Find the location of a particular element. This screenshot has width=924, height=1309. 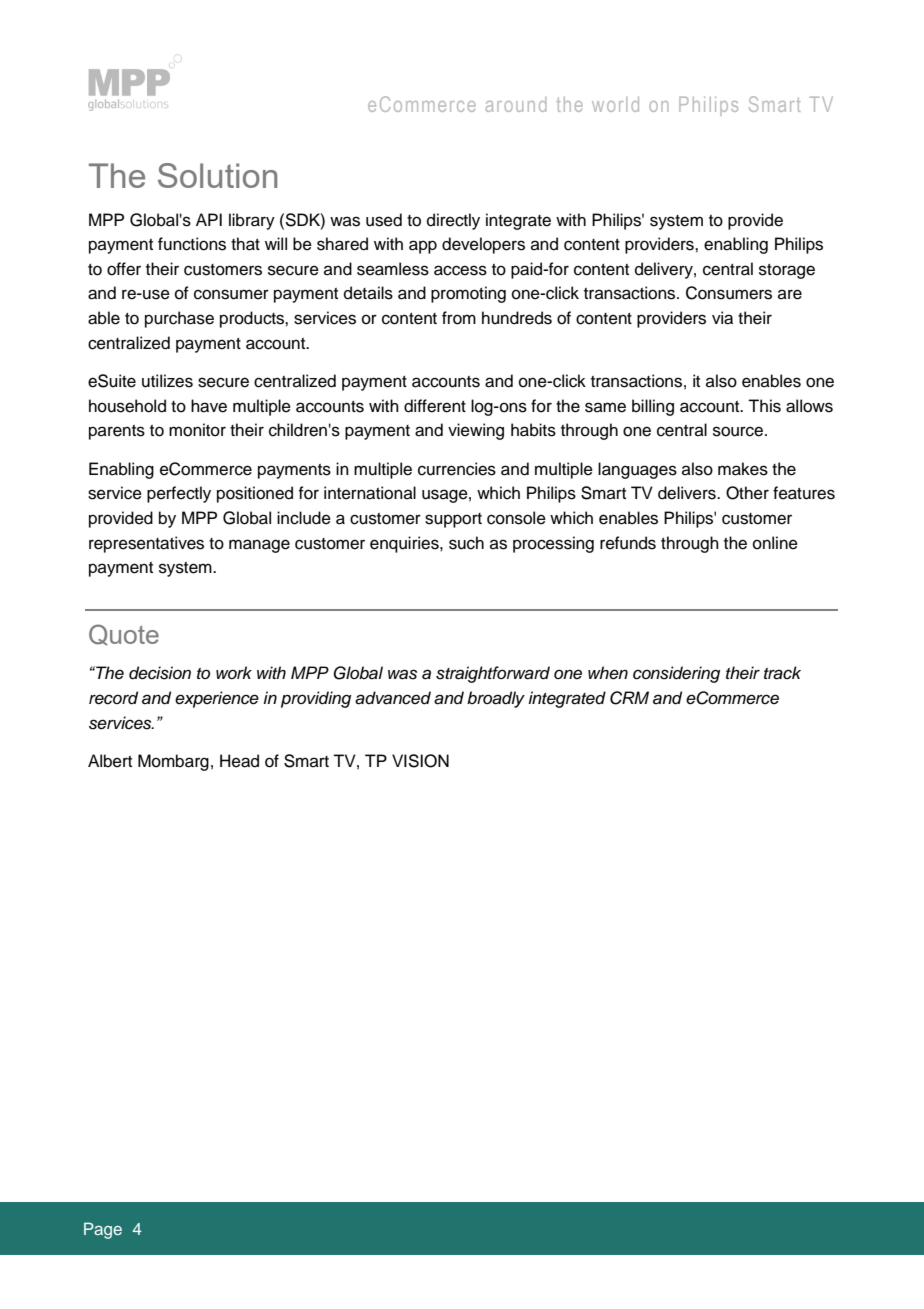

around is located at coordinates (516, 104).
